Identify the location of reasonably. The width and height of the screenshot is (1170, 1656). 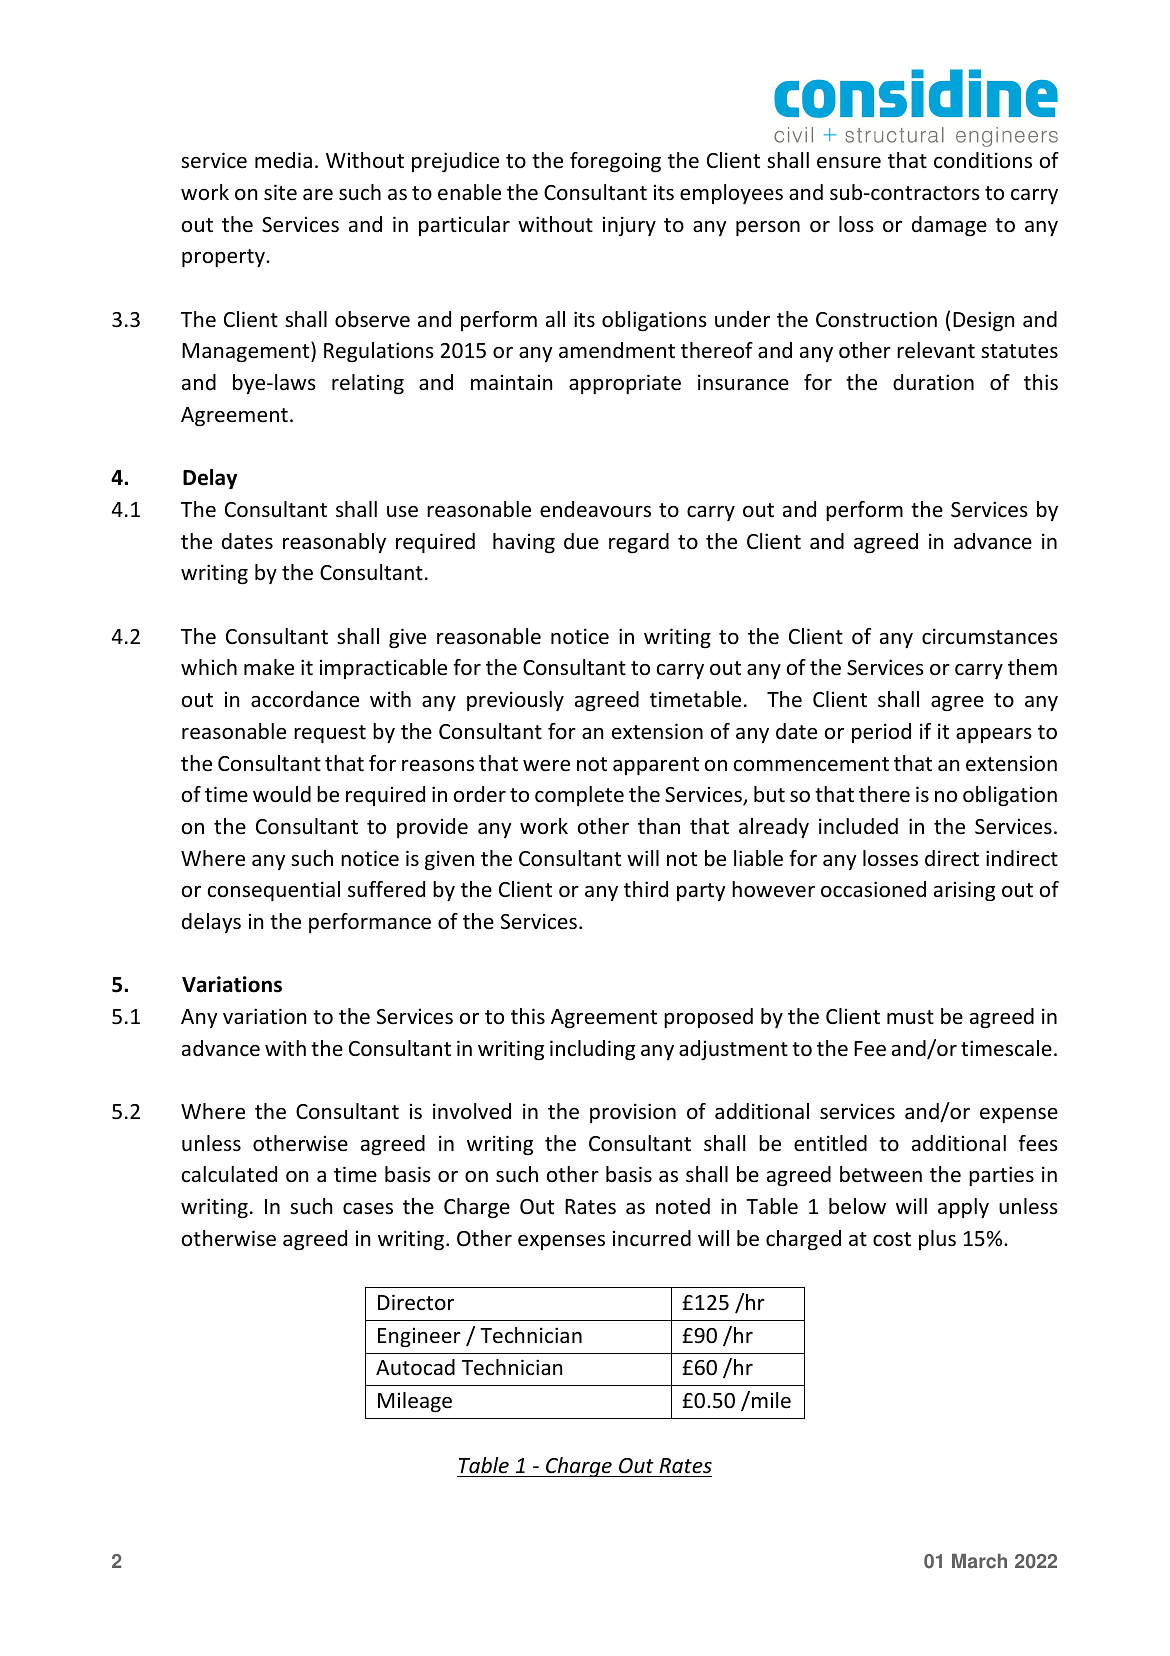
(334, 543).
